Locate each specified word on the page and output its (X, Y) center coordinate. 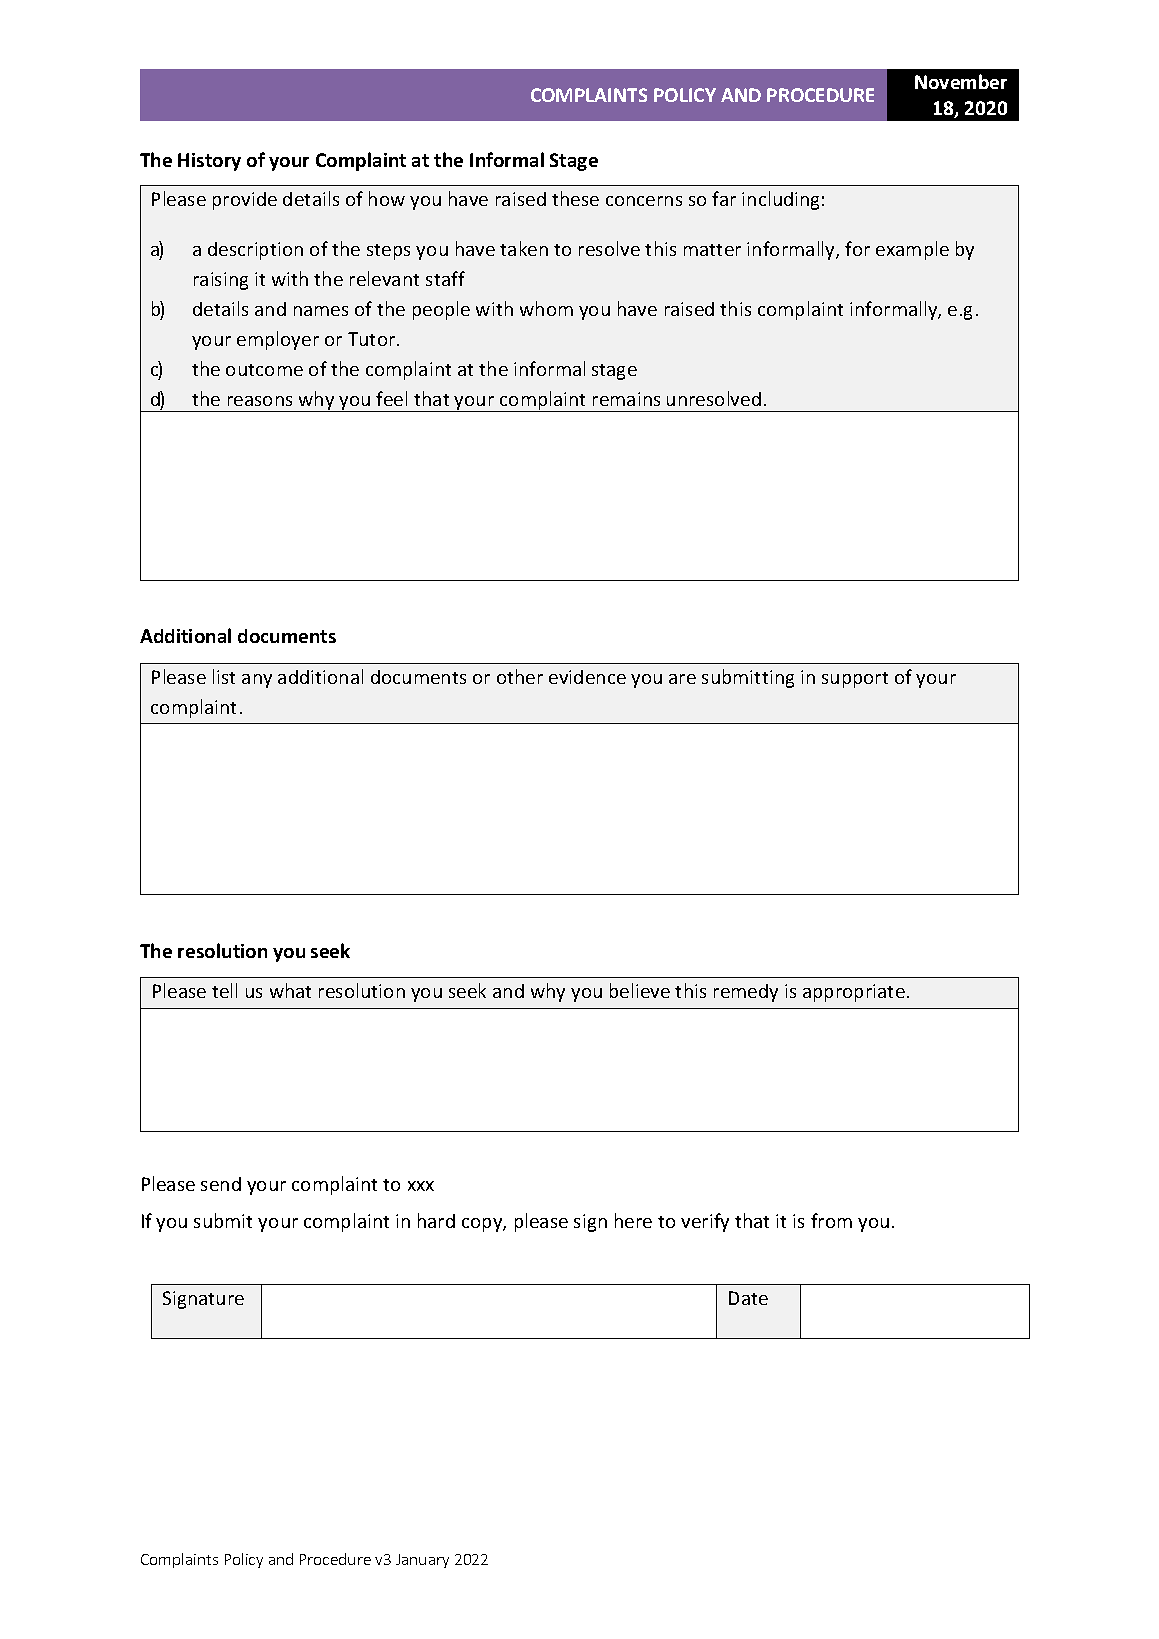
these (575, 198)
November (961, 81)
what (290, 990)
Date (748, 1298)
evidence (587, 677)
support (855, 680)
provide (245, 201)
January (422, 1561)
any (257, 681)
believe (640, 990)
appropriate (854, 993)
